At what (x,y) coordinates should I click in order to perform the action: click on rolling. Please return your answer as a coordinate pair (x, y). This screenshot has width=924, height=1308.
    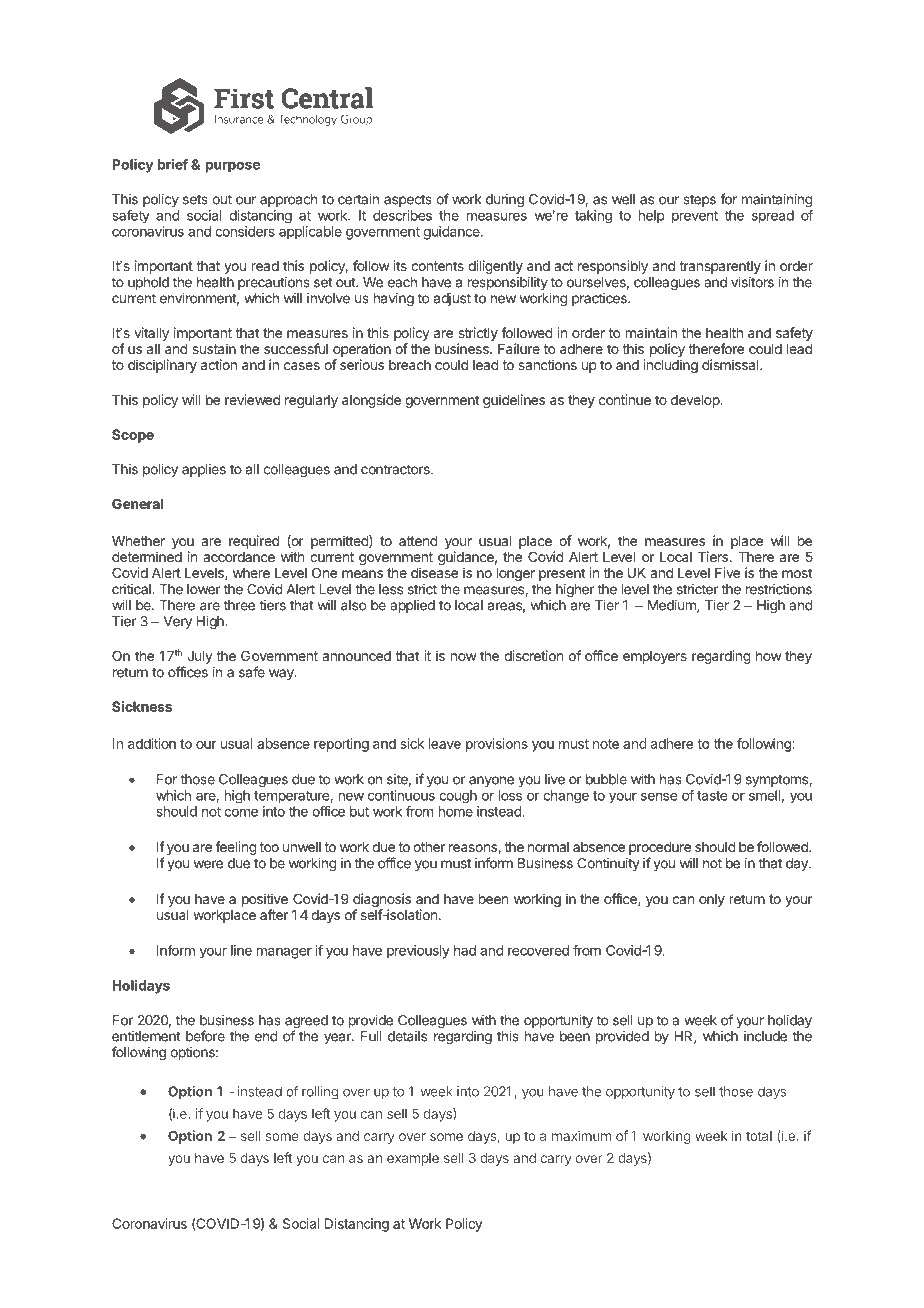
    Looking at the image, I should click on (320, 1093).
